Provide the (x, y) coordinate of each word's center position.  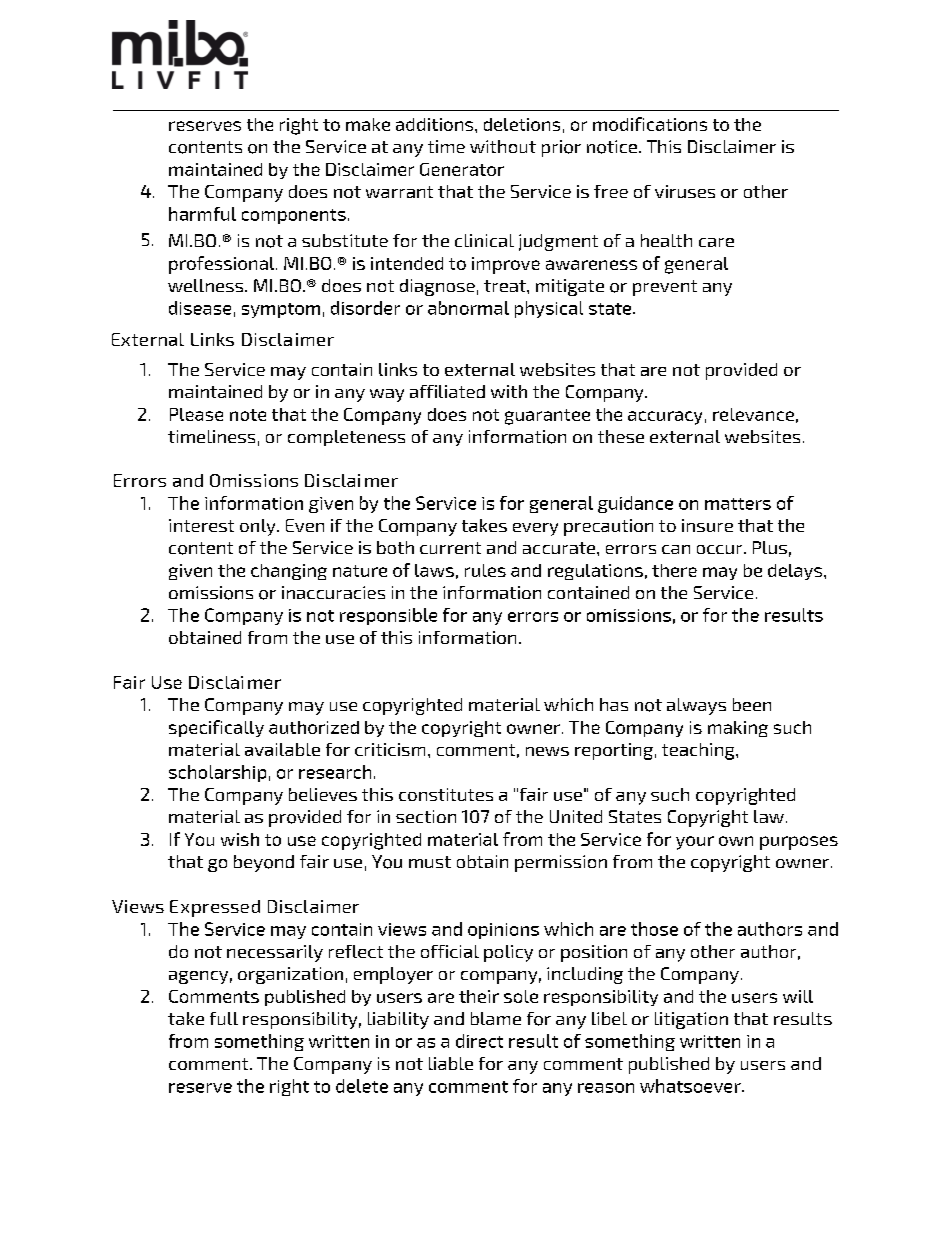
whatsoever (691, 1086)
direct (479, 1041)
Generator (462, 169)
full (224, 1018)
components (294, 216)
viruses (685, 191)
